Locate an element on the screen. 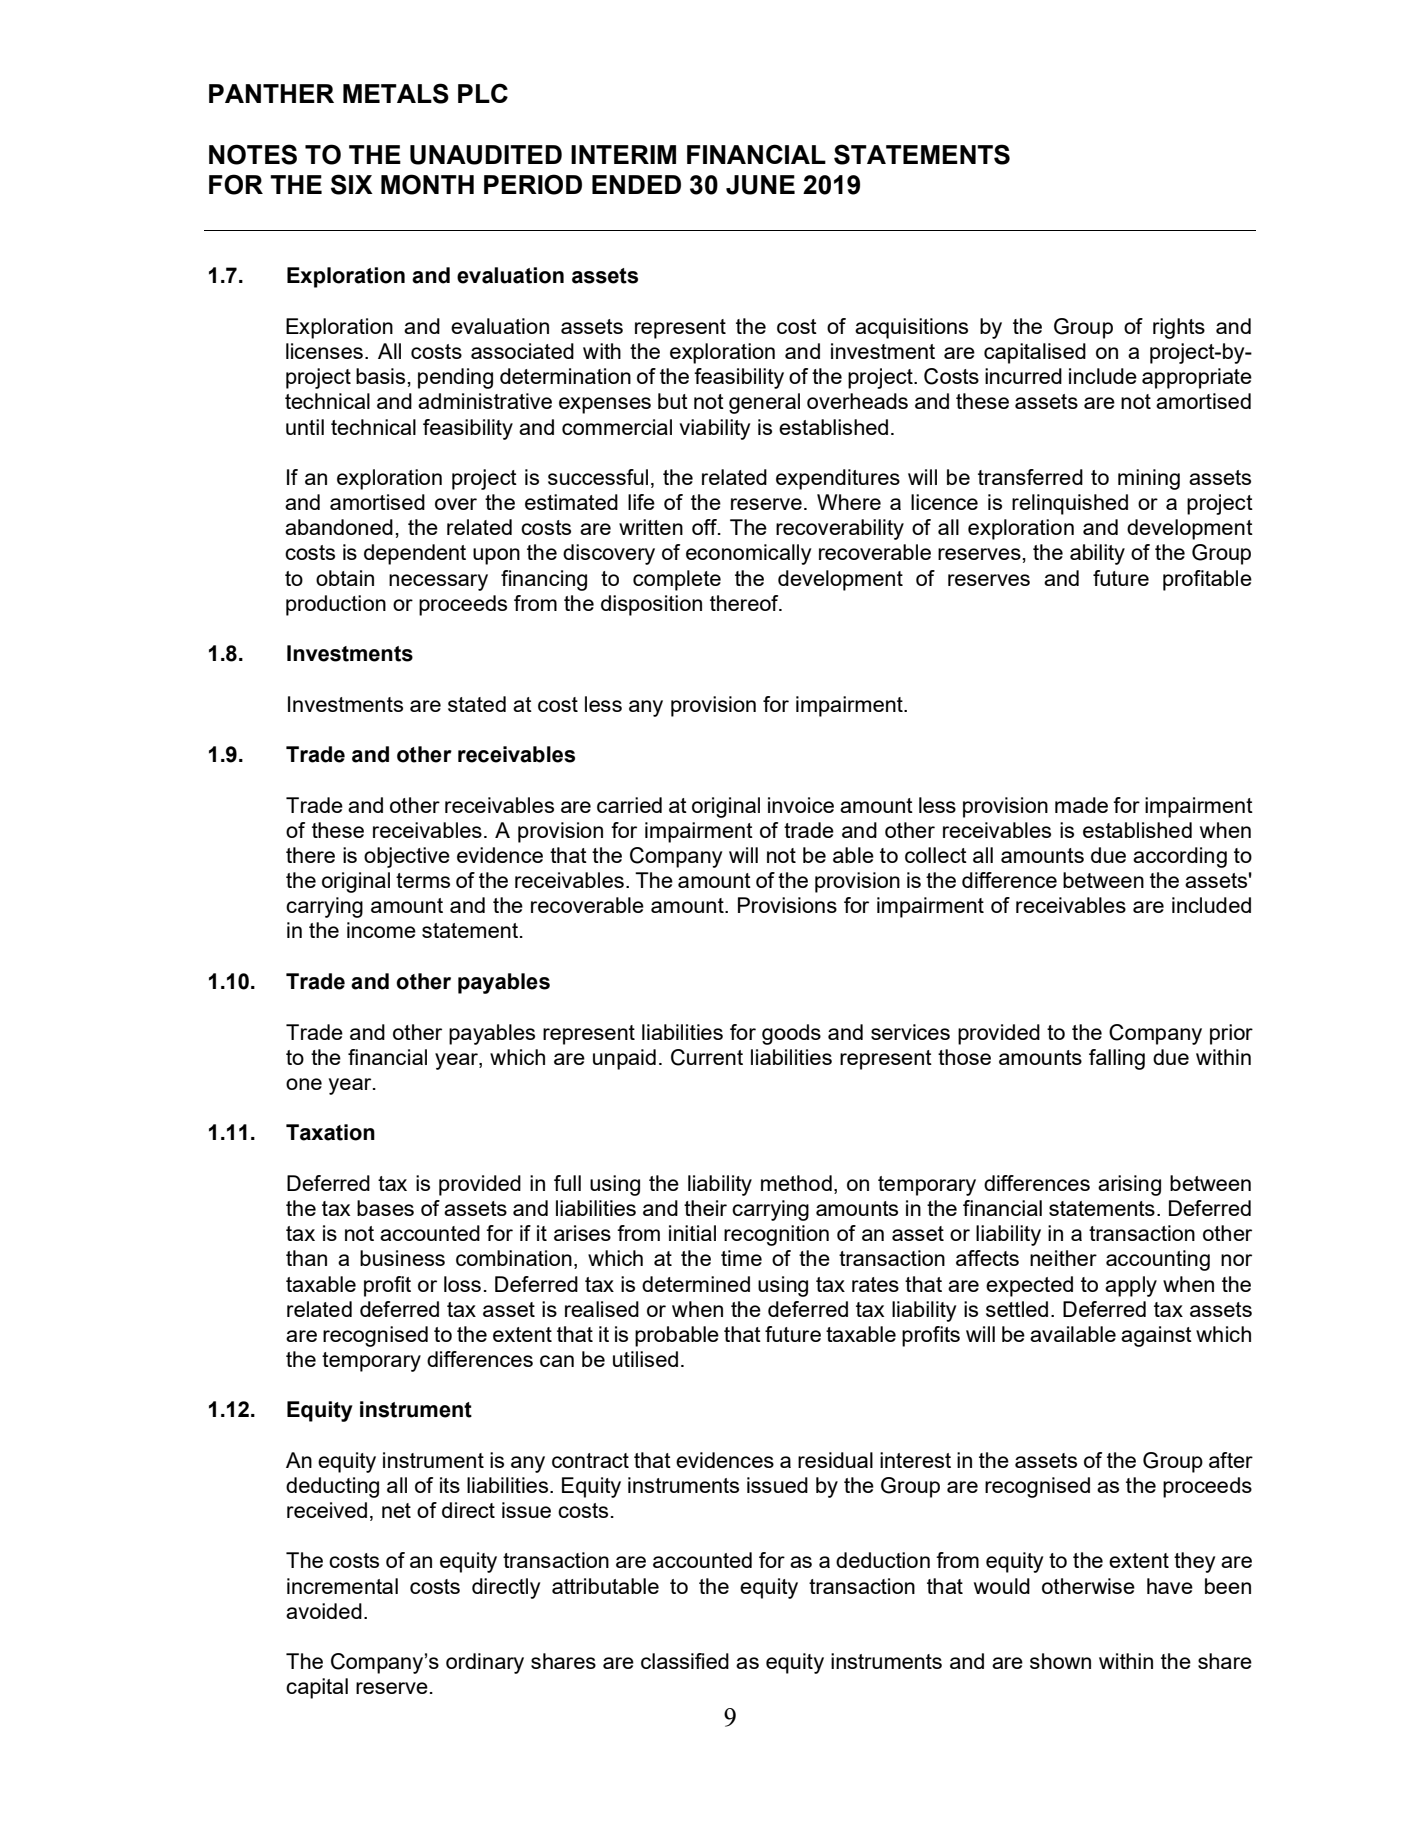 Image resolution: width=1423 pixels, height=1842 pixels. invoice is located at coordinates (801, 805).
